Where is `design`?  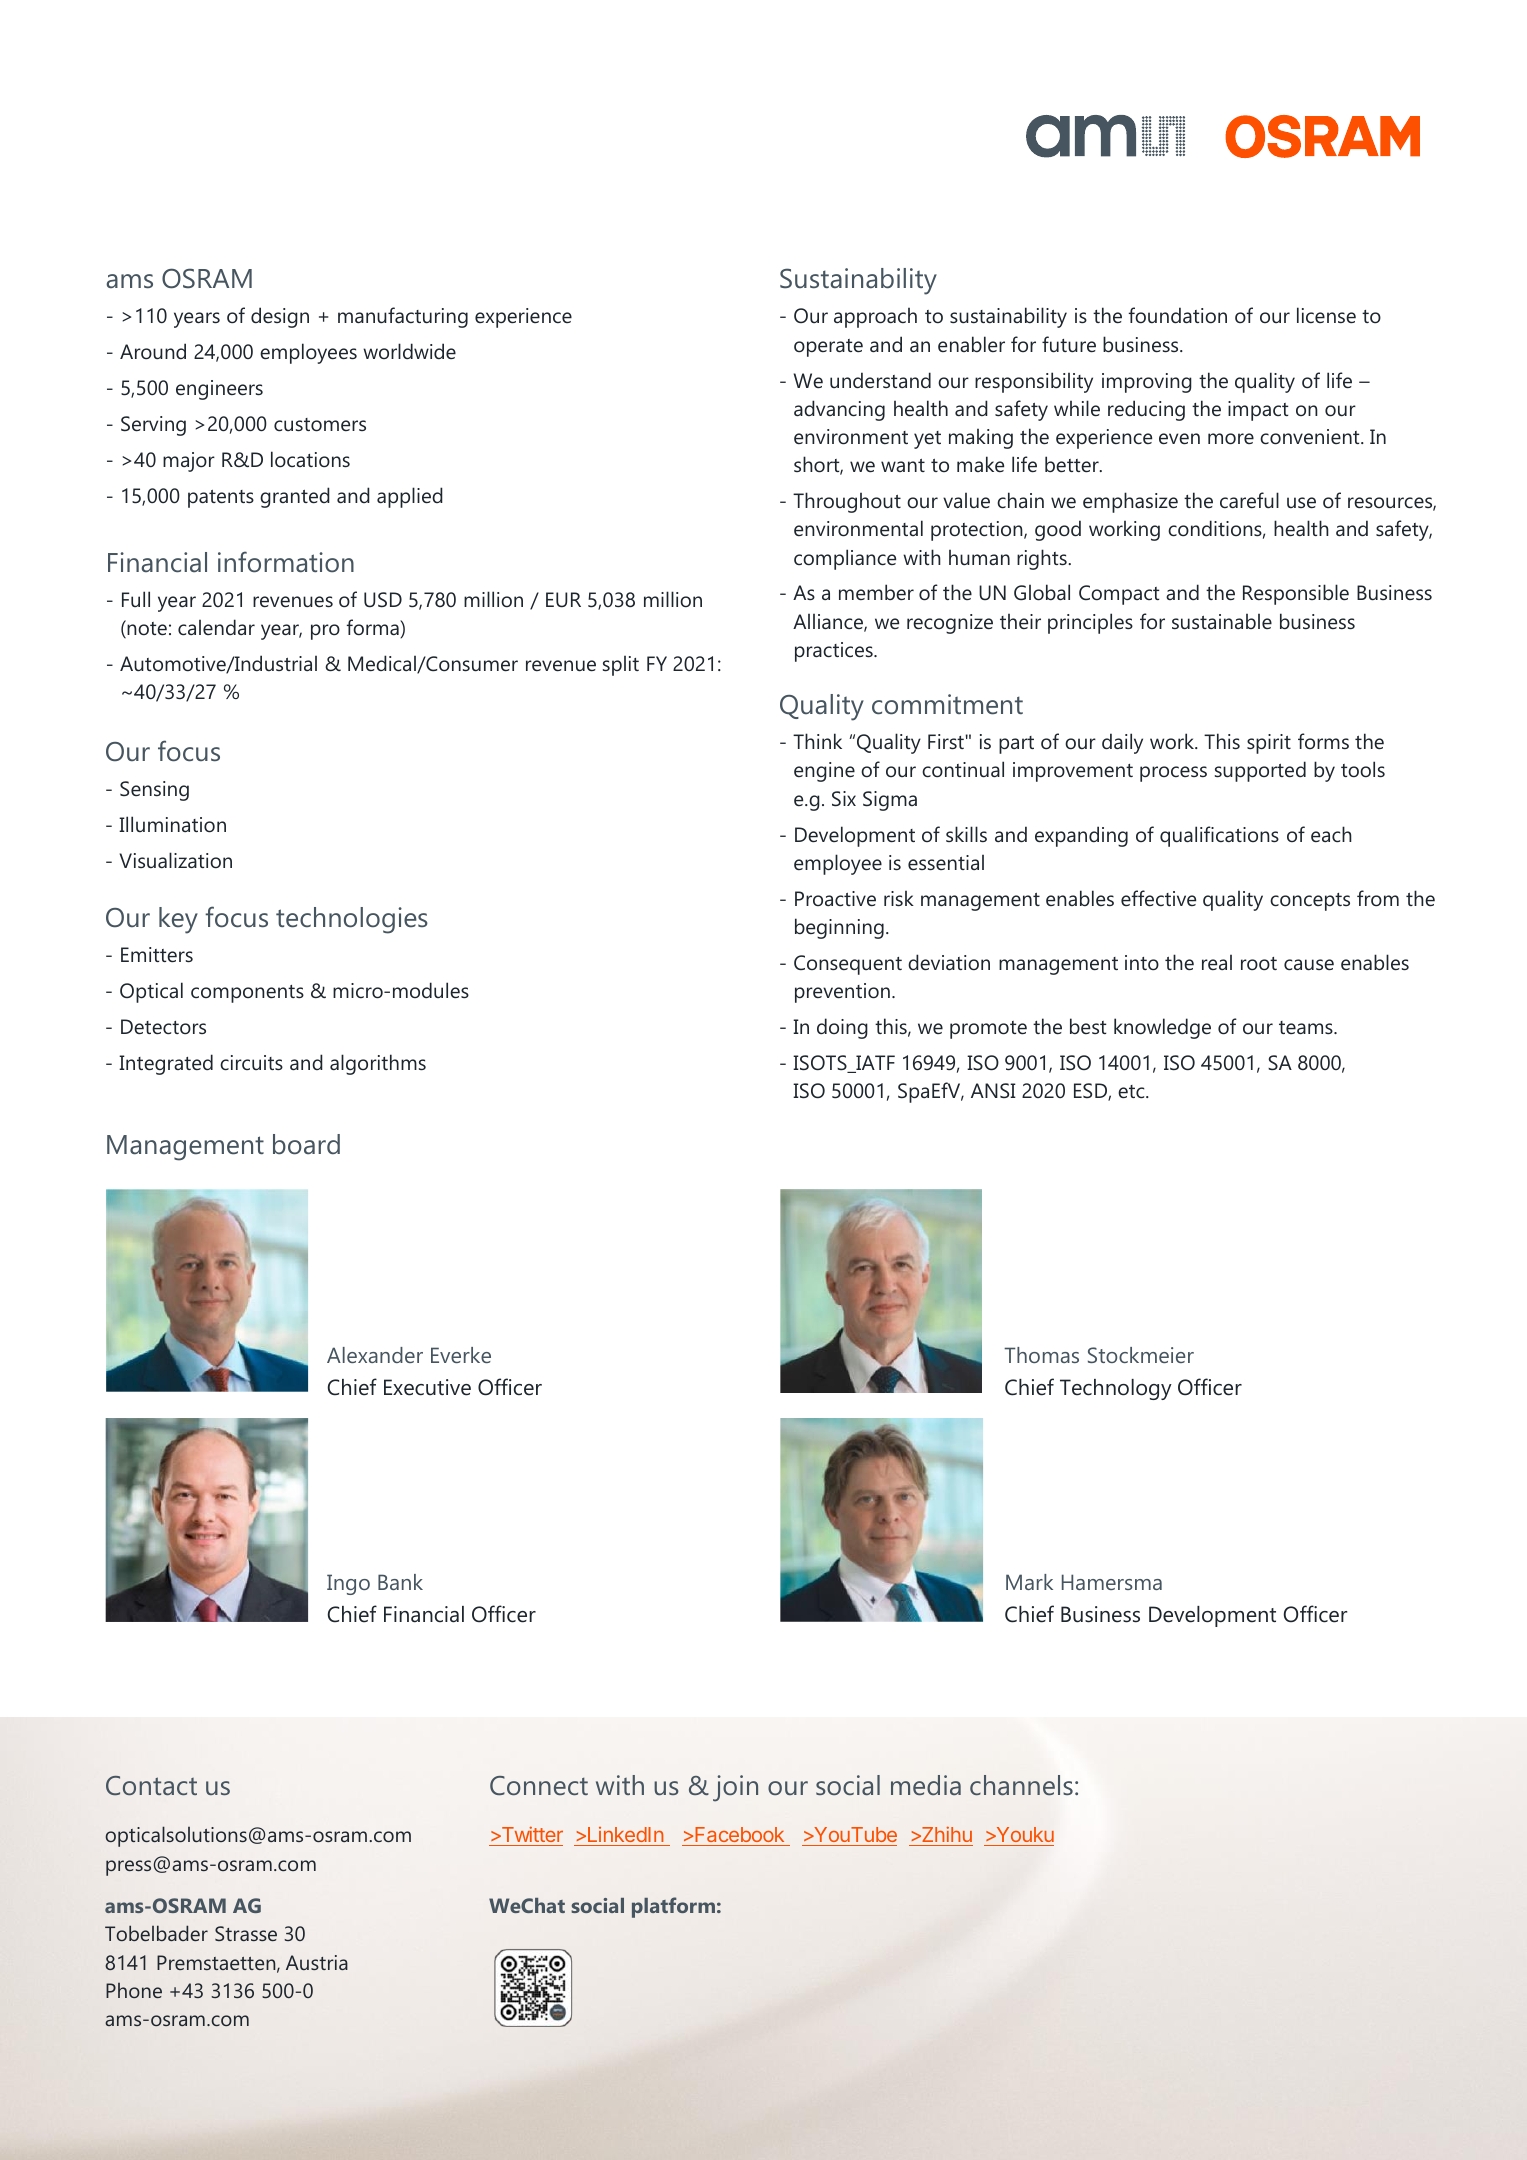 design is located at coordinates (280, 317).
